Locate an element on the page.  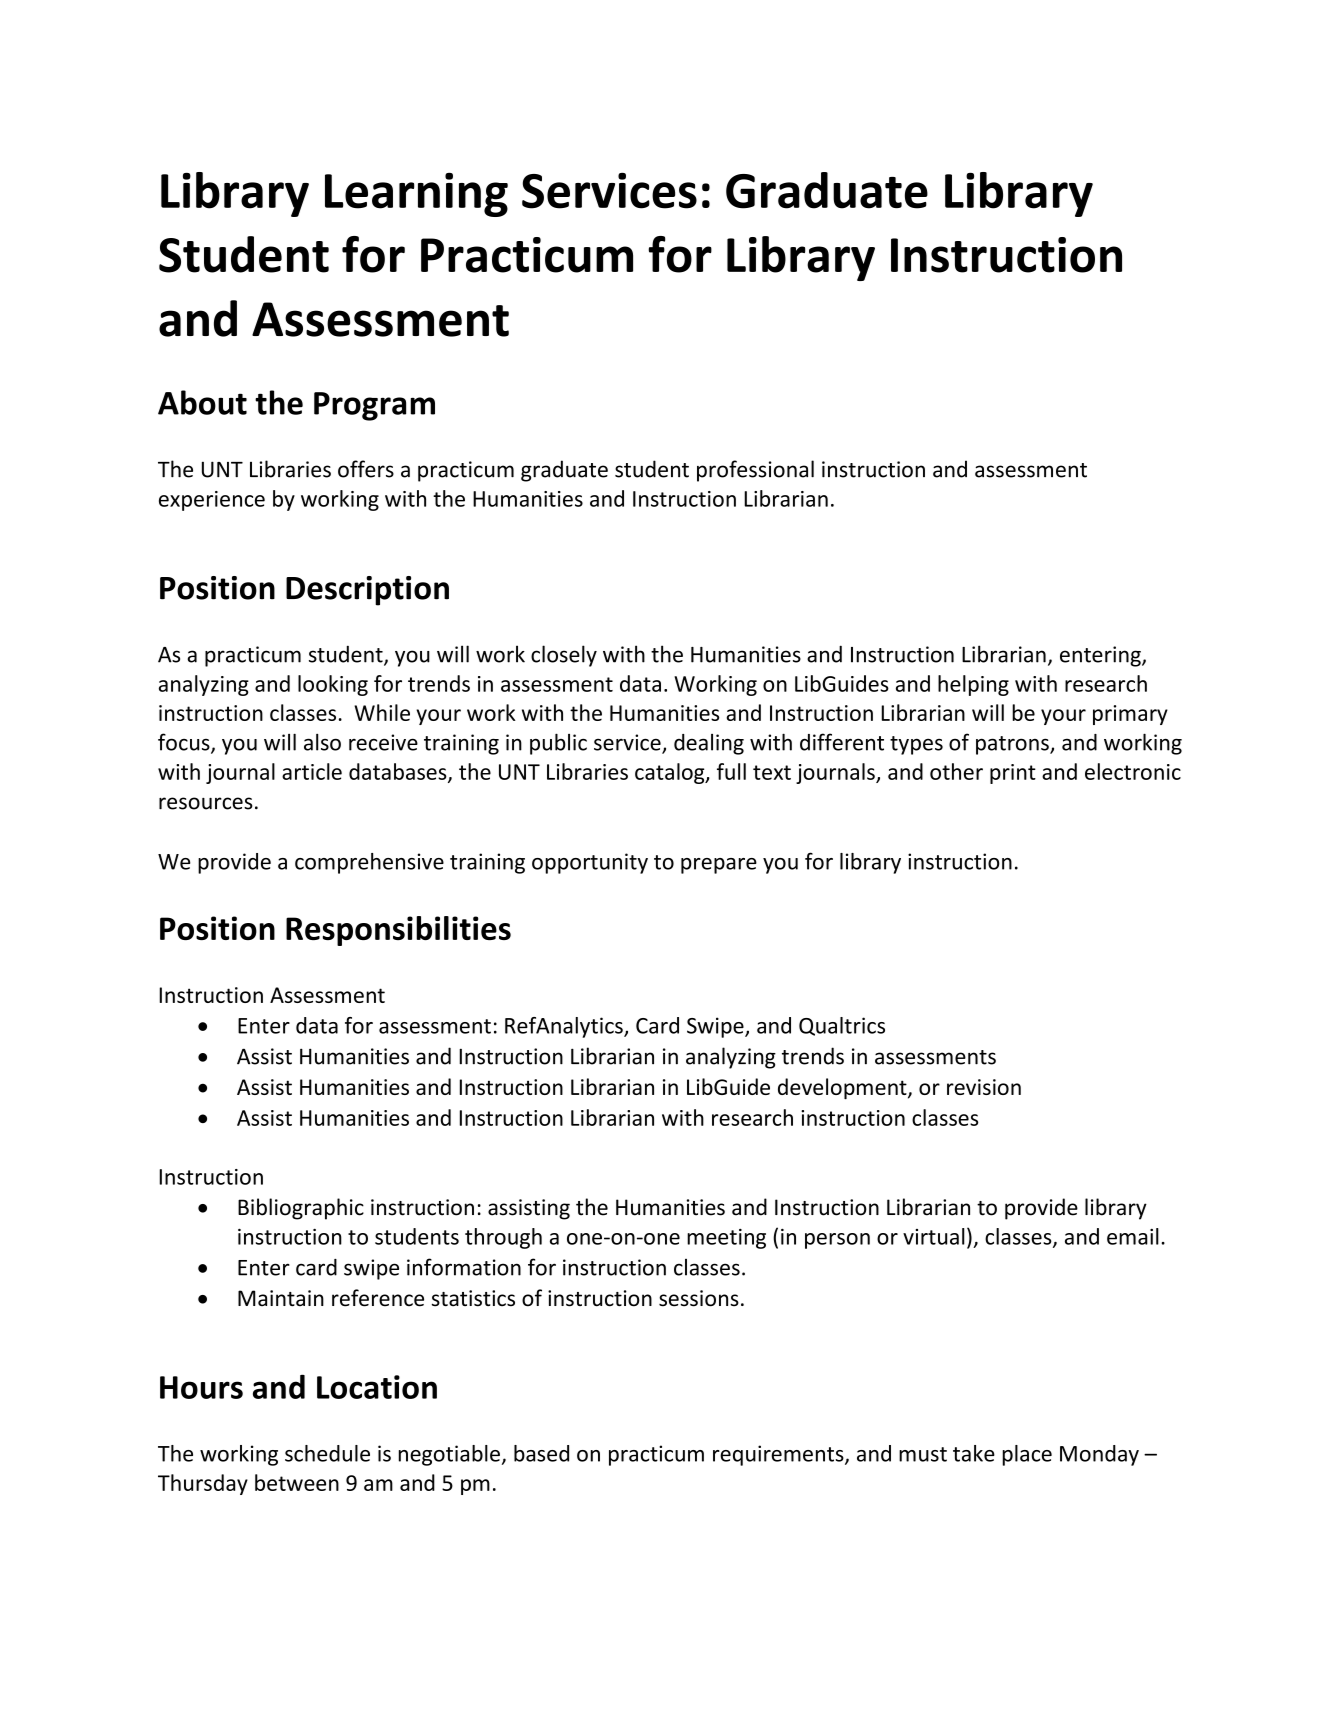
experience is located at coordinates (212, 501).
